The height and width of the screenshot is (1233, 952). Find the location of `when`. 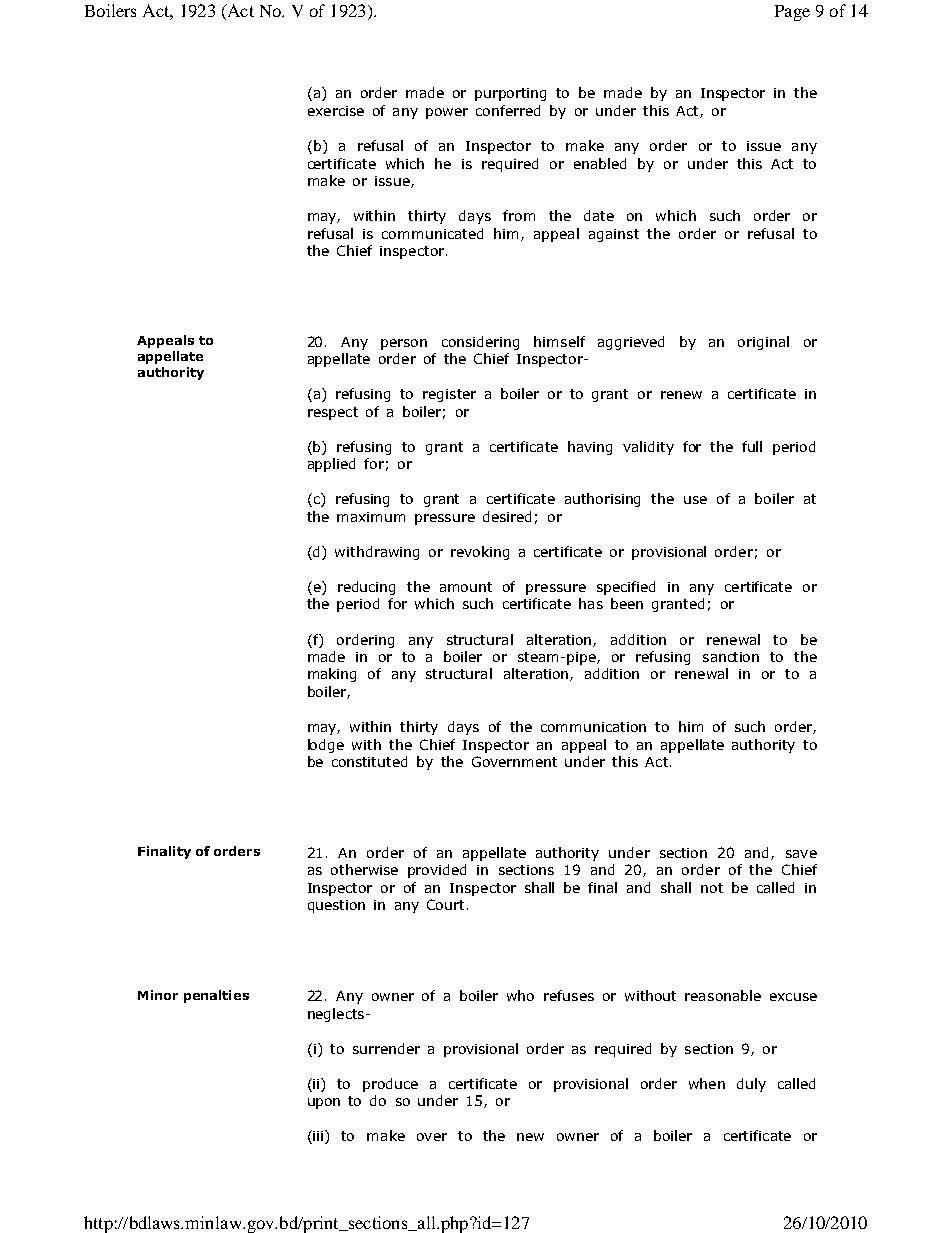

when is located at coordinates (707, 1083).
